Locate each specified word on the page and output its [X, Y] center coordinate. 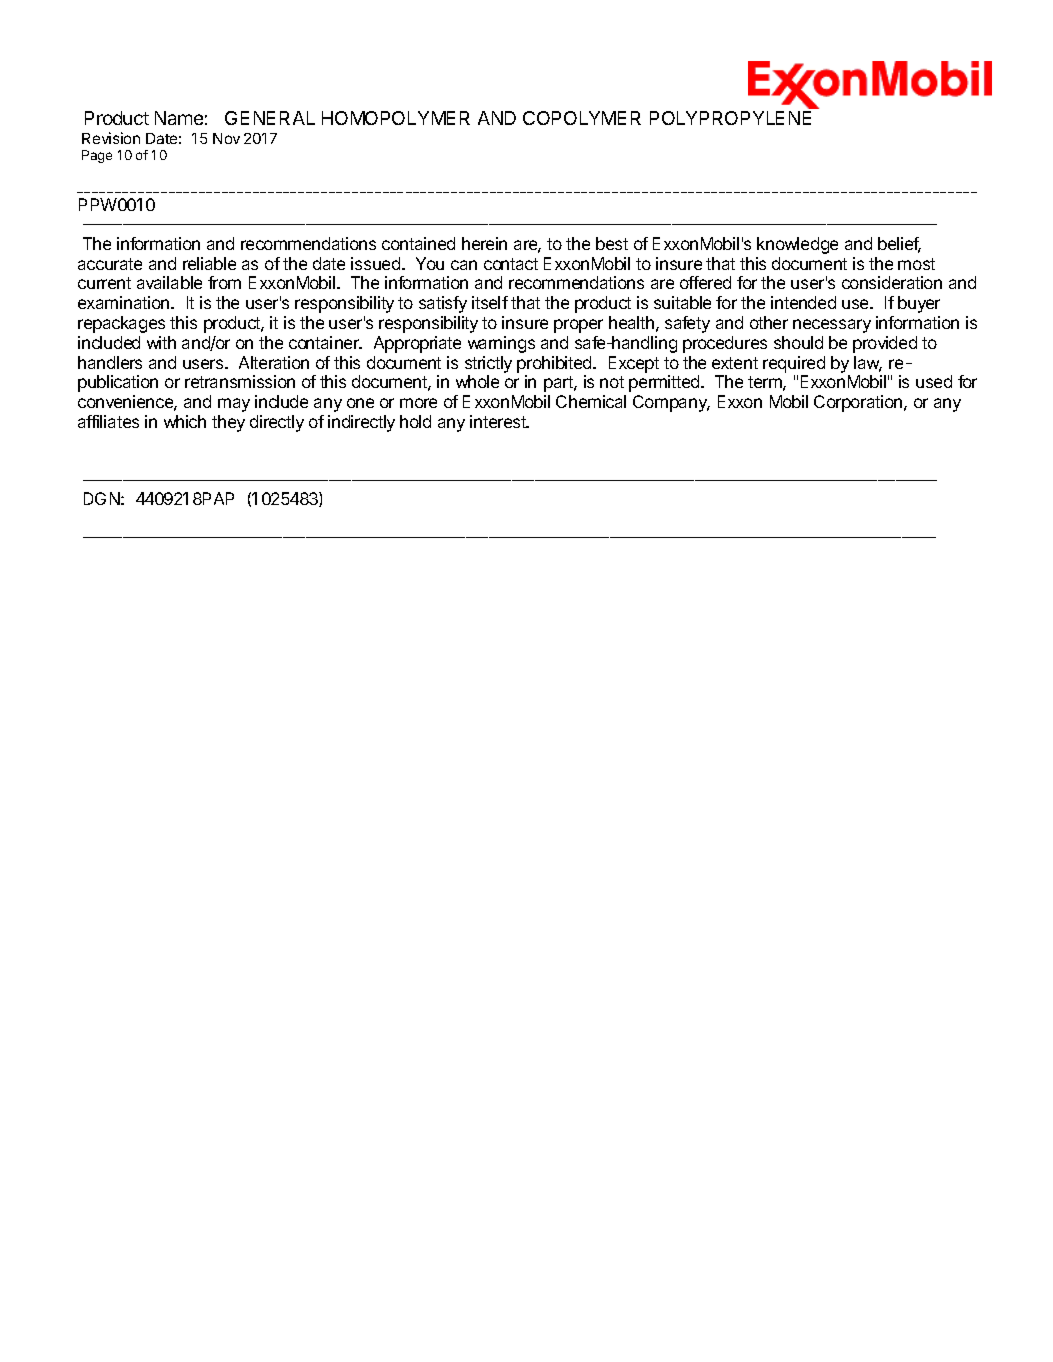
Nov [226, 138]
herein [484, 243]
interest [499, 421]
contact [511, 264]
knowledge [797, 245]
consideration [892, 282]
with [161, 342]
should [798, 342]
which [185, 421]
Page [97, 156]
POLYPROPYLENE [730, 118]
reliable [209, 263]
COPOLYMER [582, 118]
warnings [501, 344]
